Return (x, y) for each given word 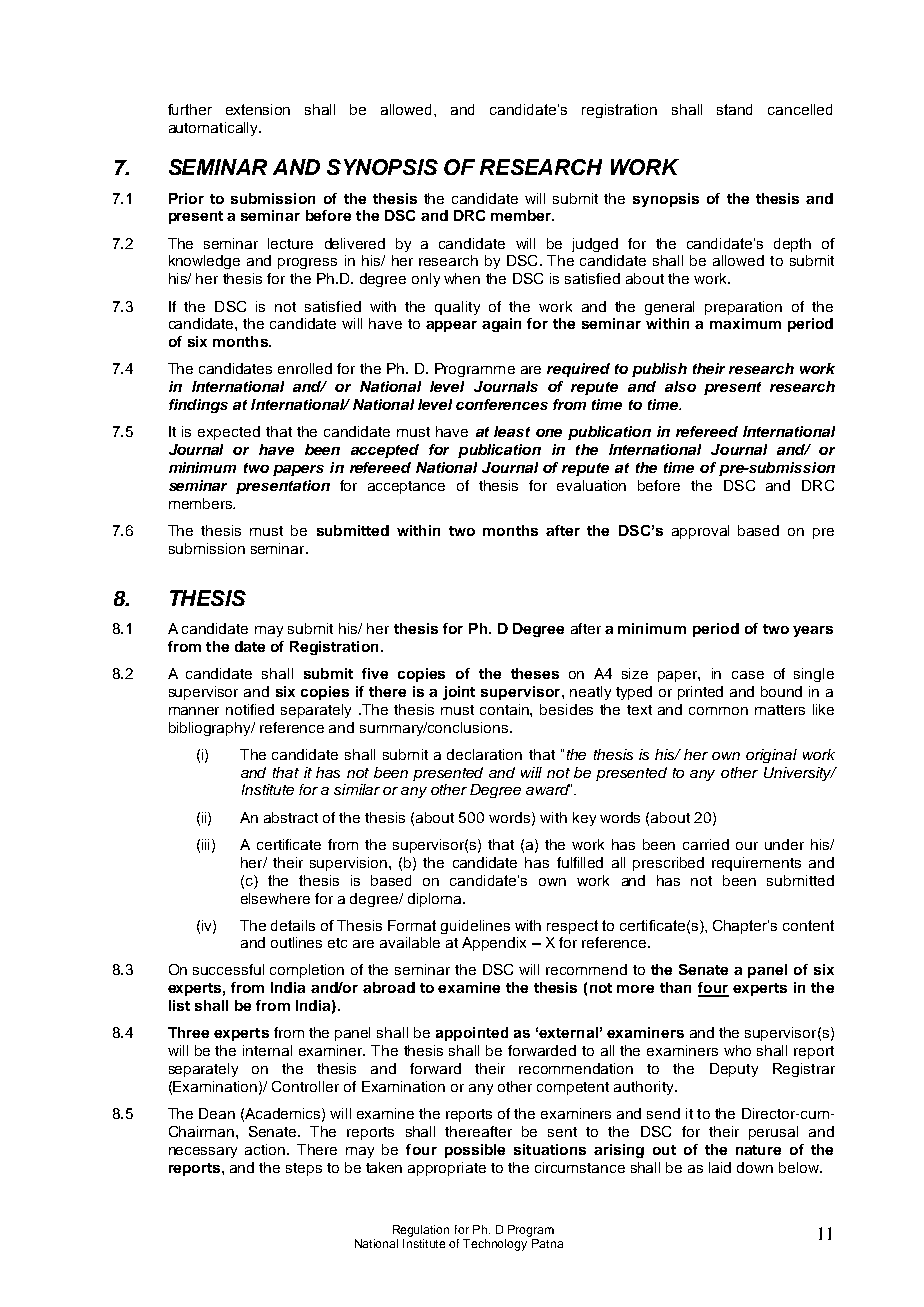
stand (734, 109)
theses (535, 673)
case (748, 675)
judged (595, 245)
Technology (495, 1245)
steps (304, 1169)
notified (250, 709)
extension (258, 109)
